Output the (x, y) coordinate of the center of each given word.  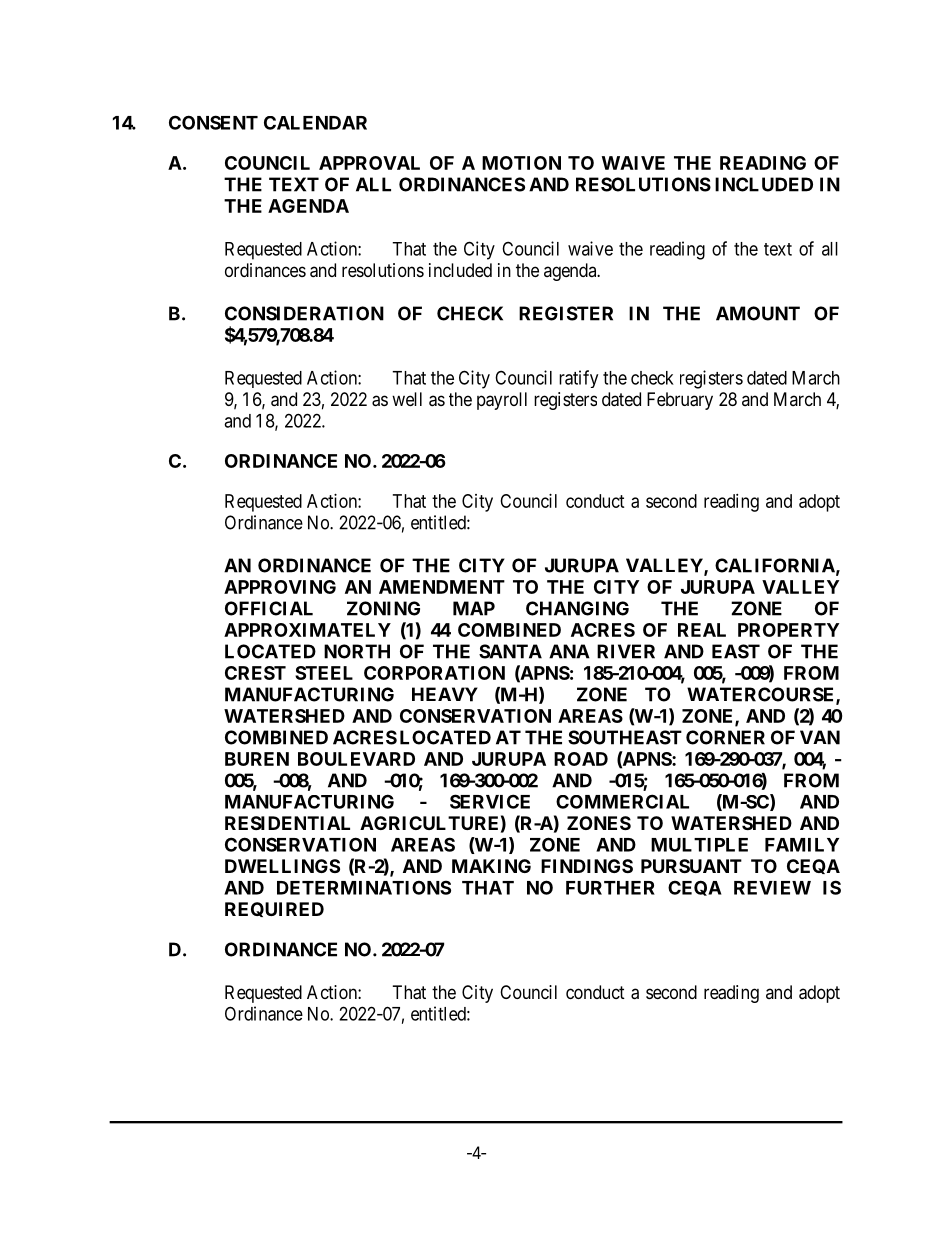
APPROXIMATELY (307, 630)
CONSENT (213, 122)
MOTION (521, 163)
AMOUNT (758, 313)
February (680, 401)
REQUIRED (274, 909)
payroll (502, 401)
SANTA (510, 651)
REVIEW (772, 888)
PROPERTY (788, 630)
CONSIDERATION (304, 313)
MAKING (491, 866)
